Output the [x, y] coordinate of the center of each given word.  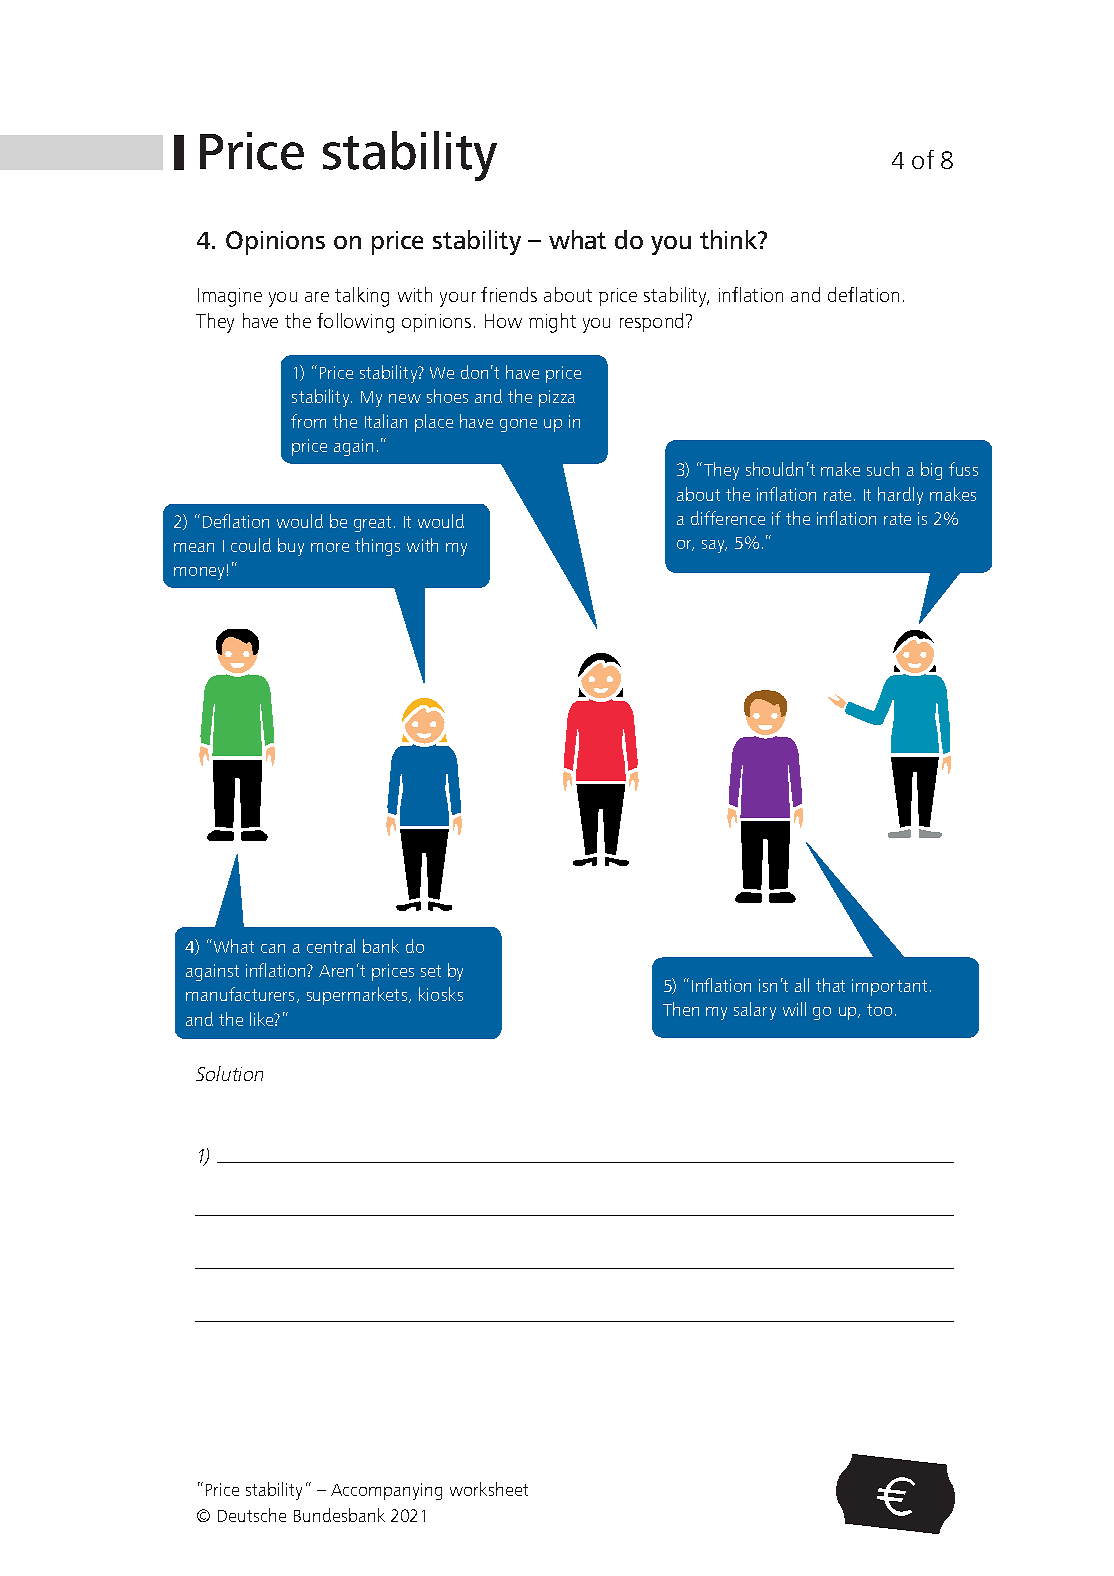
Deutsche [252, 1515]
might [552, 323]
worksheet [489, 1489]
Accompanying [386, 1491]
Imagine [230, 297]
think [730, 239]
